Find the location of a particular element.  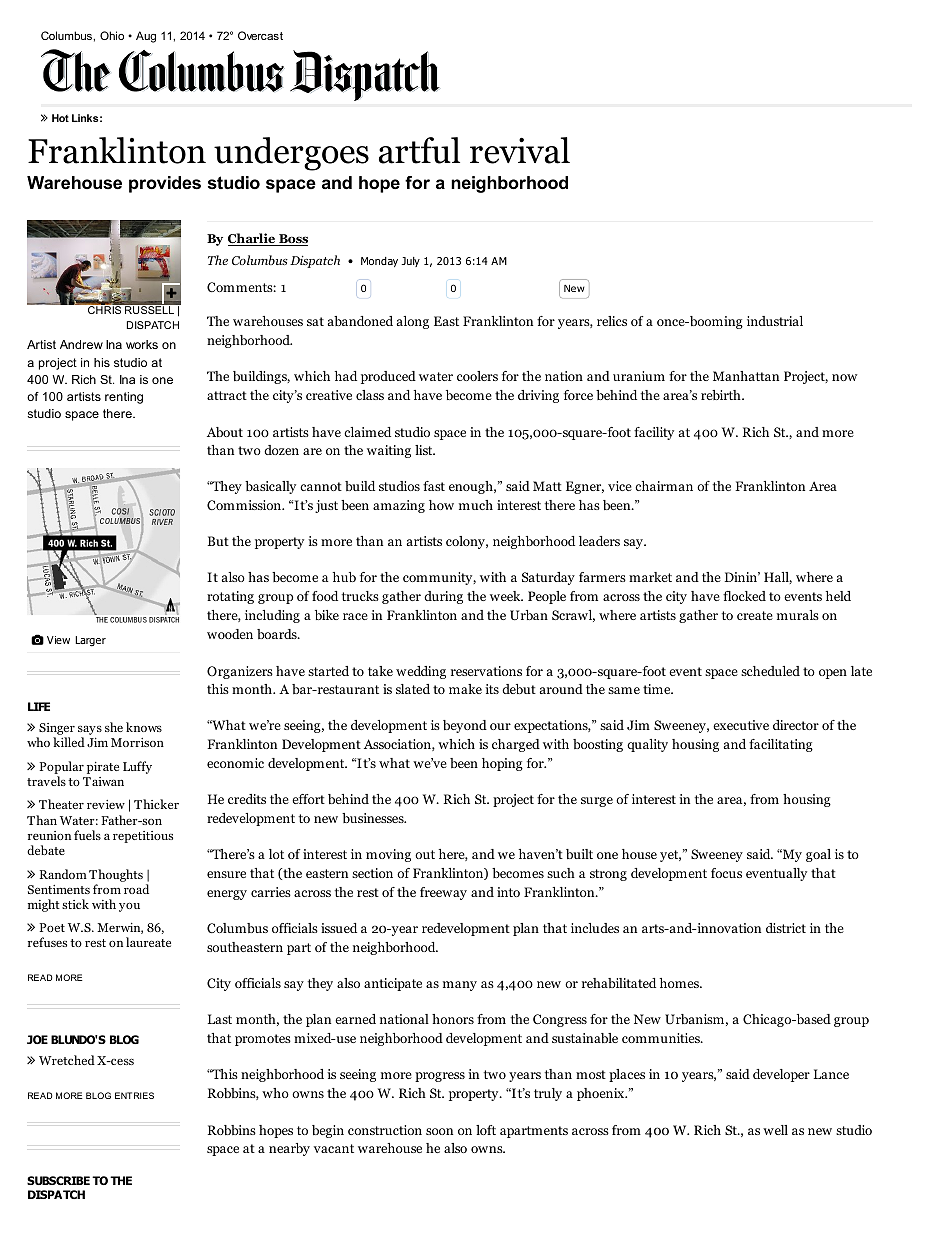

works is located at coordinates (142, 344).
